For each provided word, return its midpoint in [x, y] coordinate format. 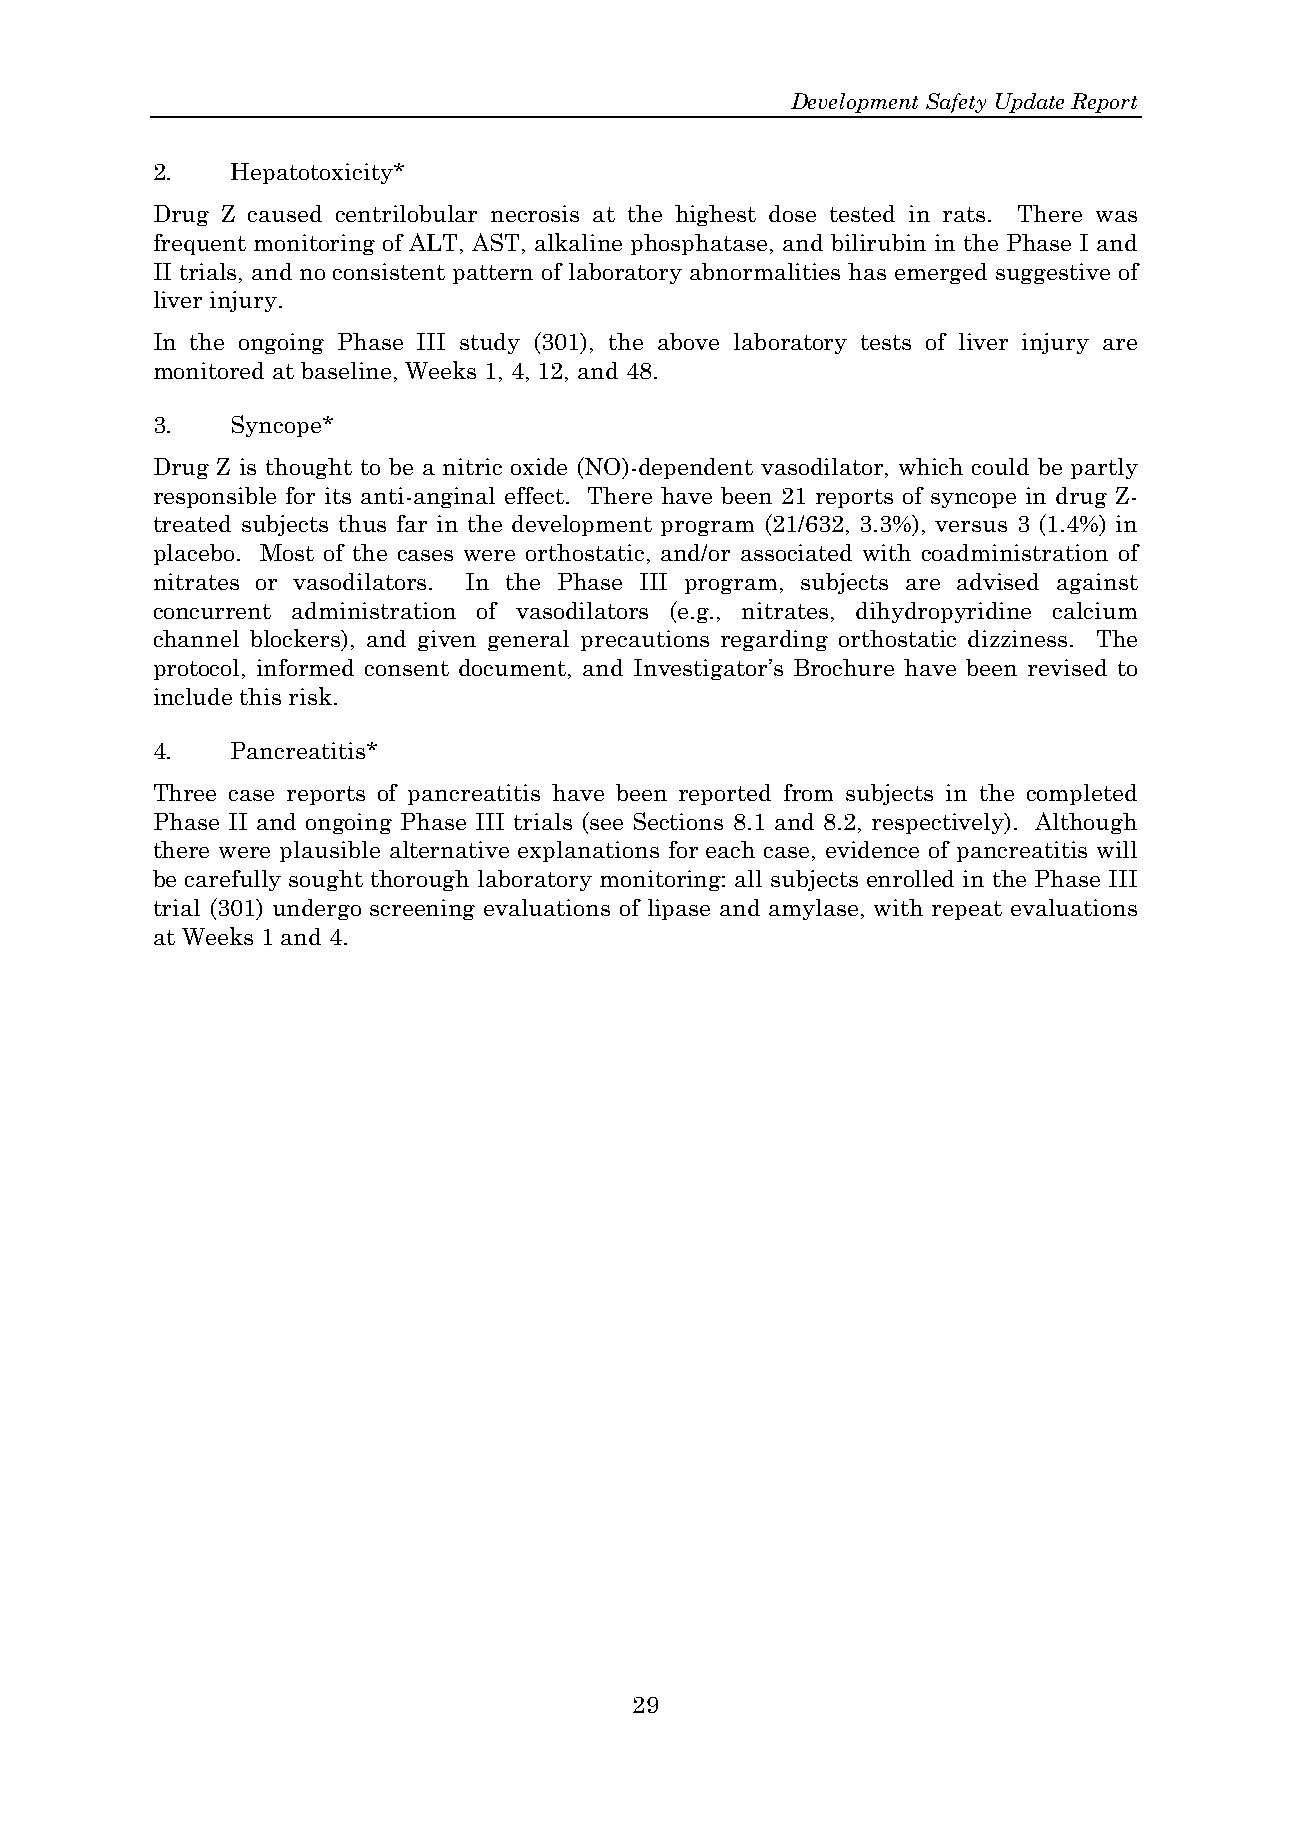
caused [285, 213]
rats [966, 214]
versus [971, 526]
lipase [679, 909]
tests [886, 342]
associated [796, 552]
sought [326, 880]
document [512, 667]
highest [715, 215]
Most [287, 552]
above [688, 341]
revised [1067, 667]
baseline [346, 370]
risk [310, 696]
